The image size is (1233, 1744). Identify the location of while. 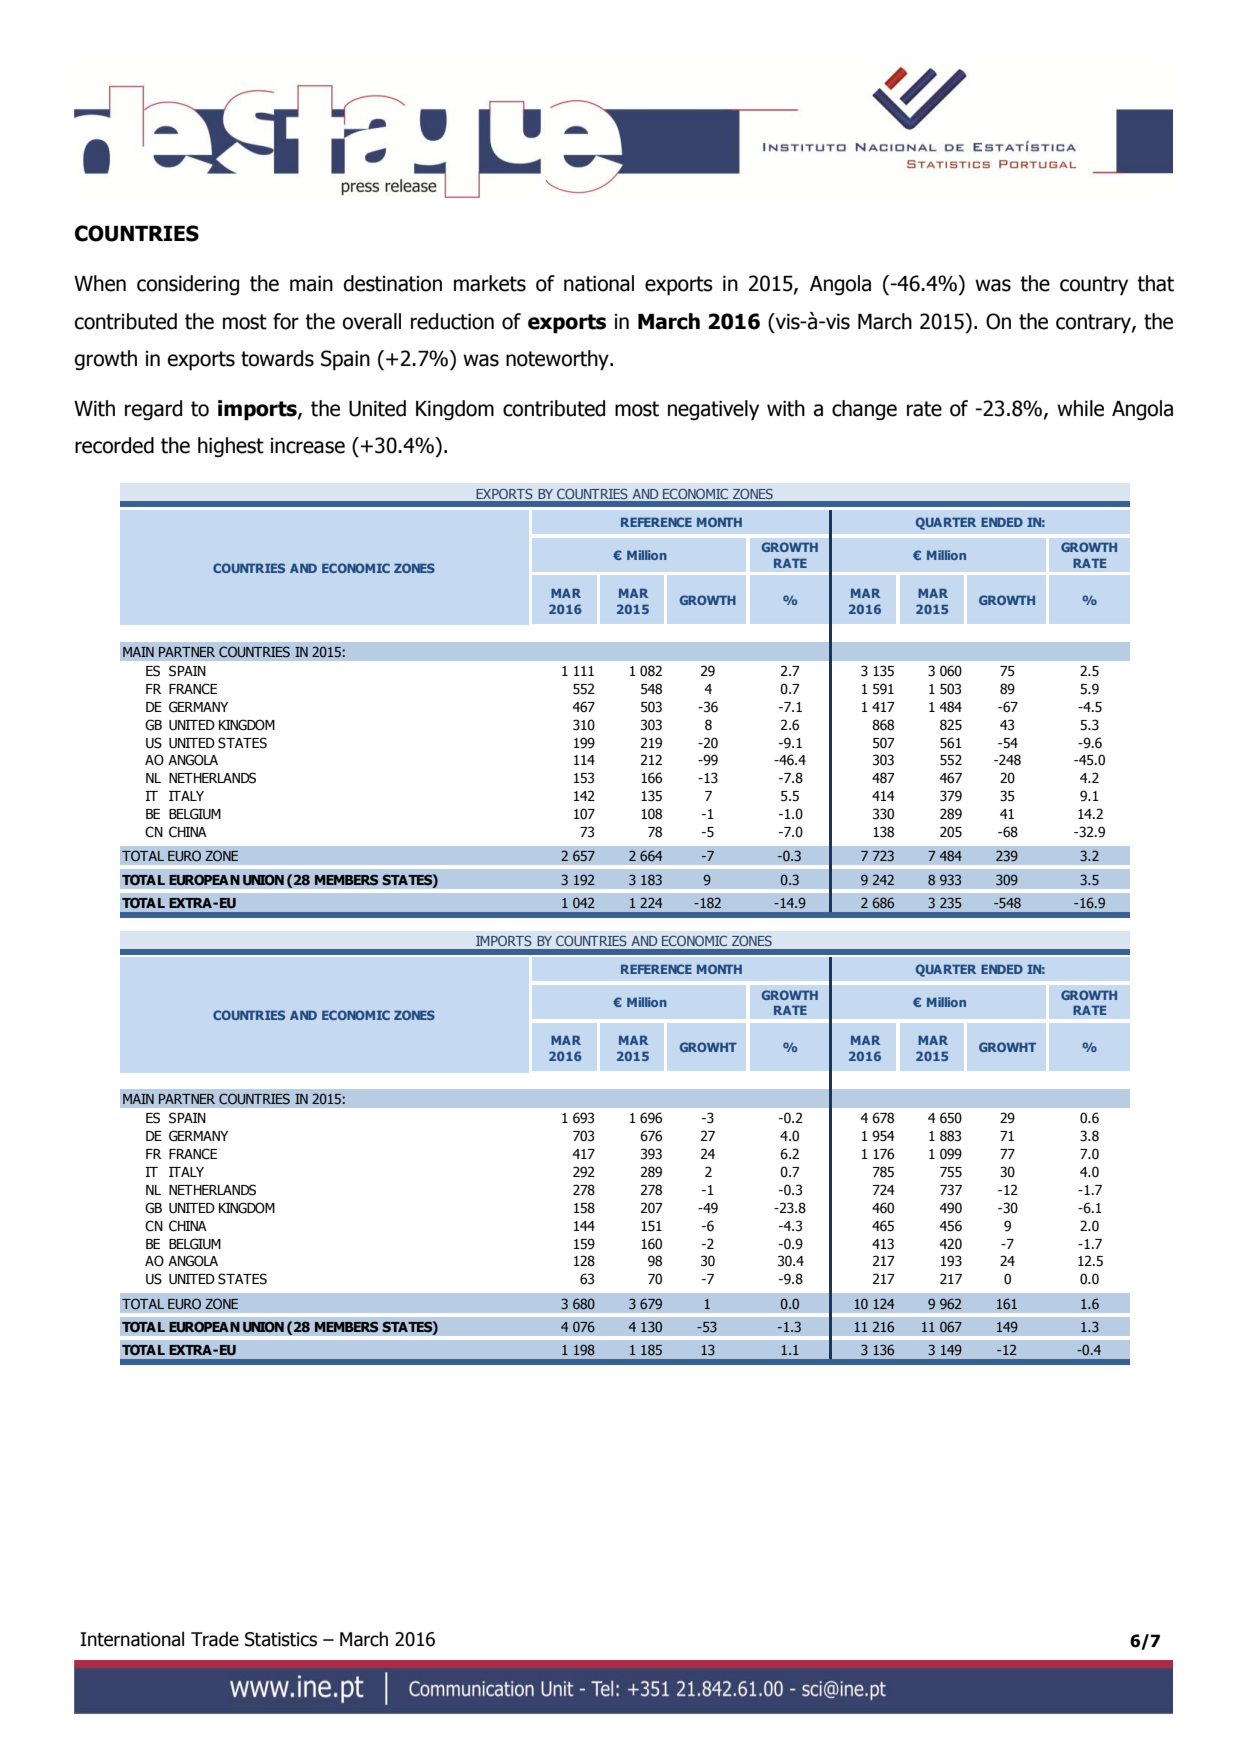
(1080, 408).
